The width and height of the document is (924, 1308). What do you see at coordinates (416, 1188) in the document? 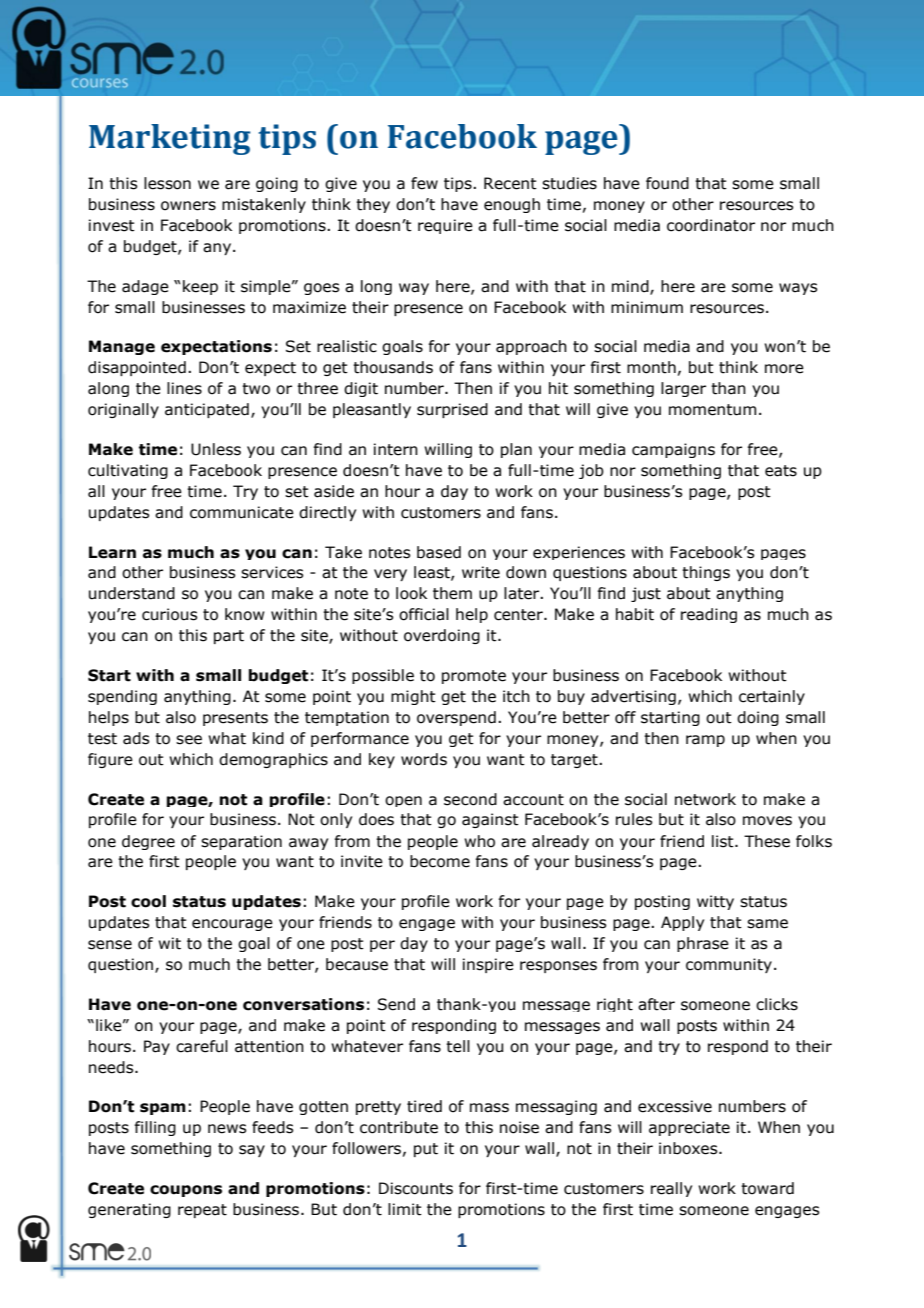
I see `Discounts` at bounding box center [416, 1188].
